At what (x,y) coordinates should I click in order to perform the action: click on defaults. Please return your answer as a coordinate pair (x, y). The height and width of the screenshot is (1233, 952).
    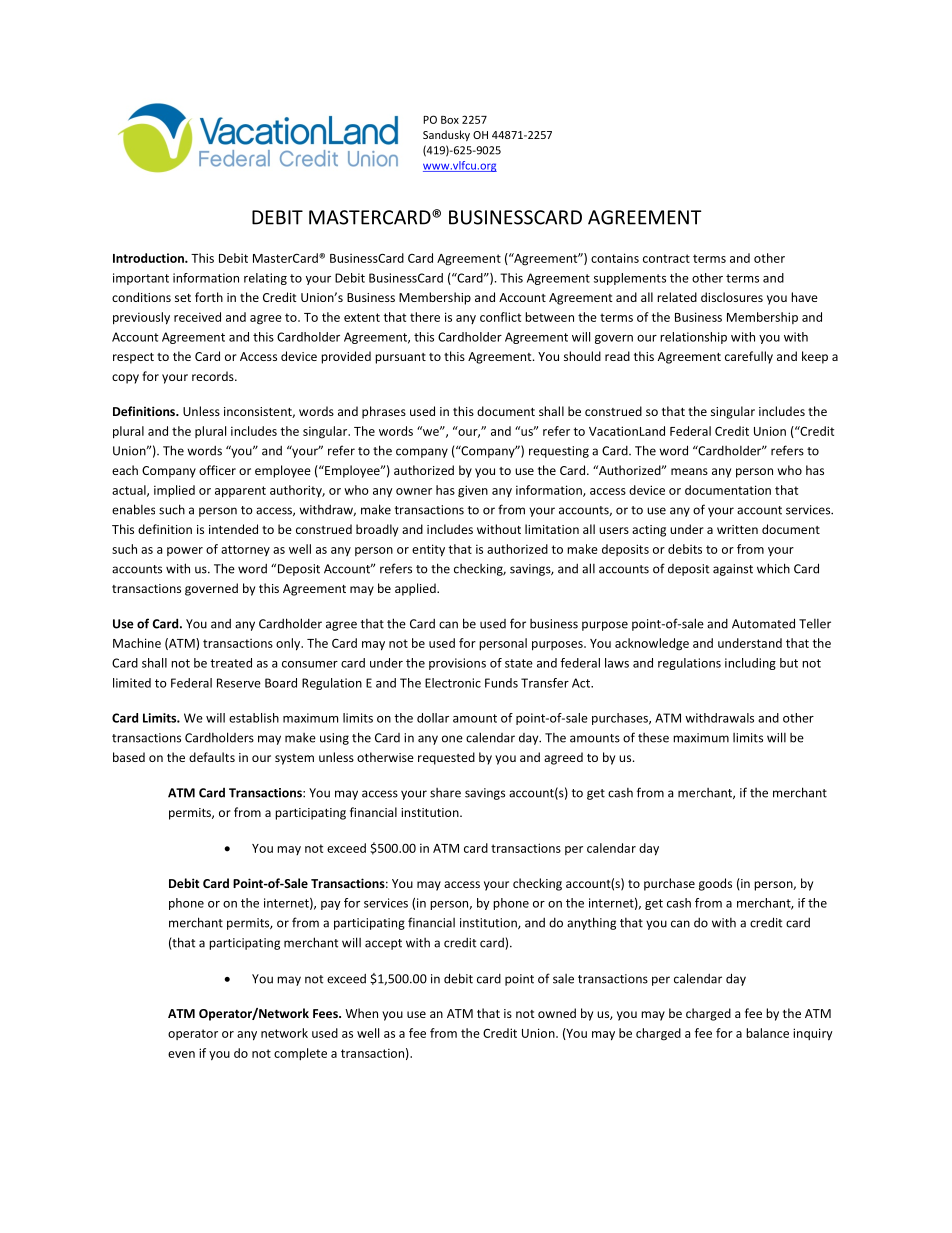
    Looking at the image, I should click on (212, 757).
